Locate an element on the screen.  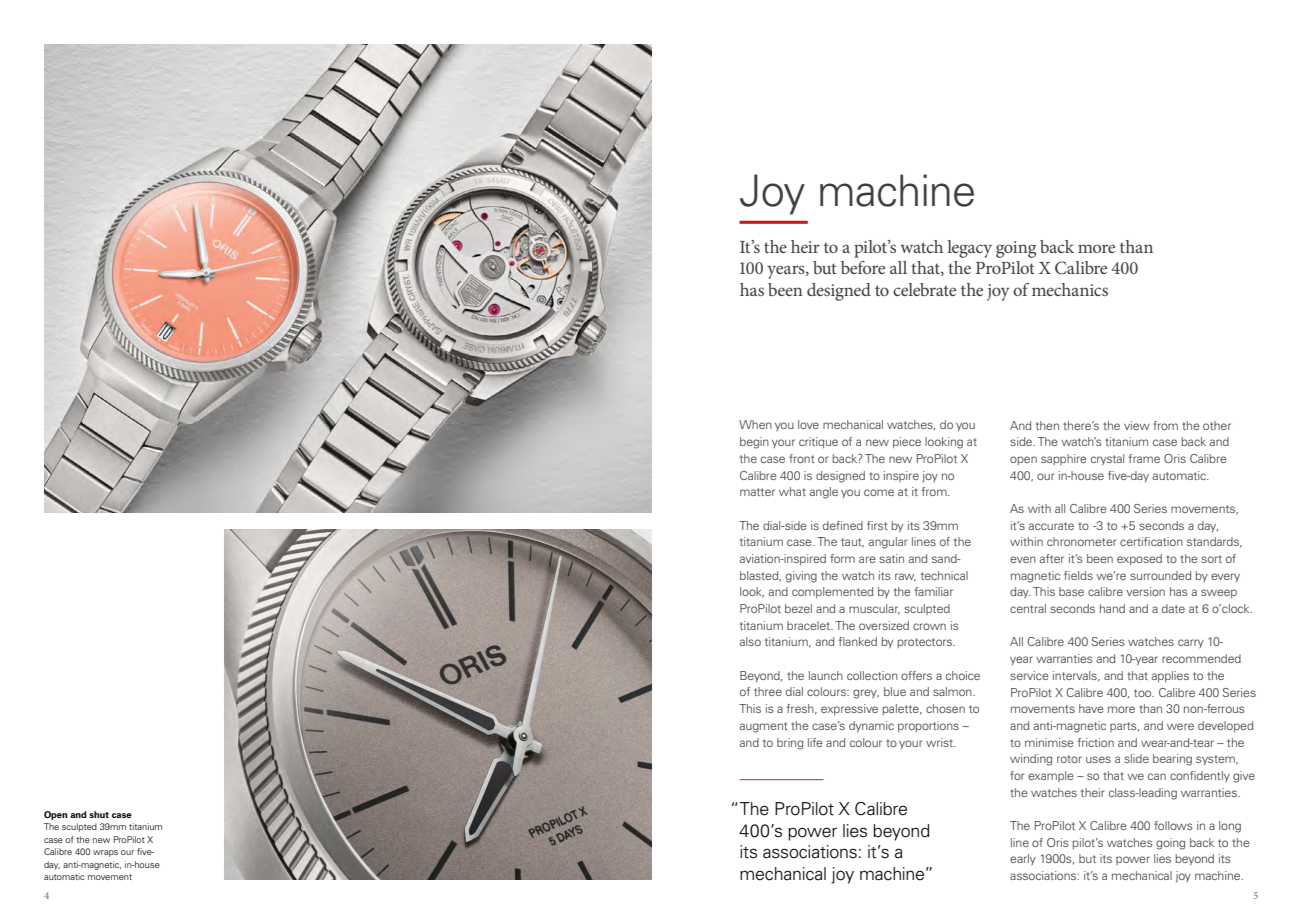
before is located at coordinates (863, 267).
